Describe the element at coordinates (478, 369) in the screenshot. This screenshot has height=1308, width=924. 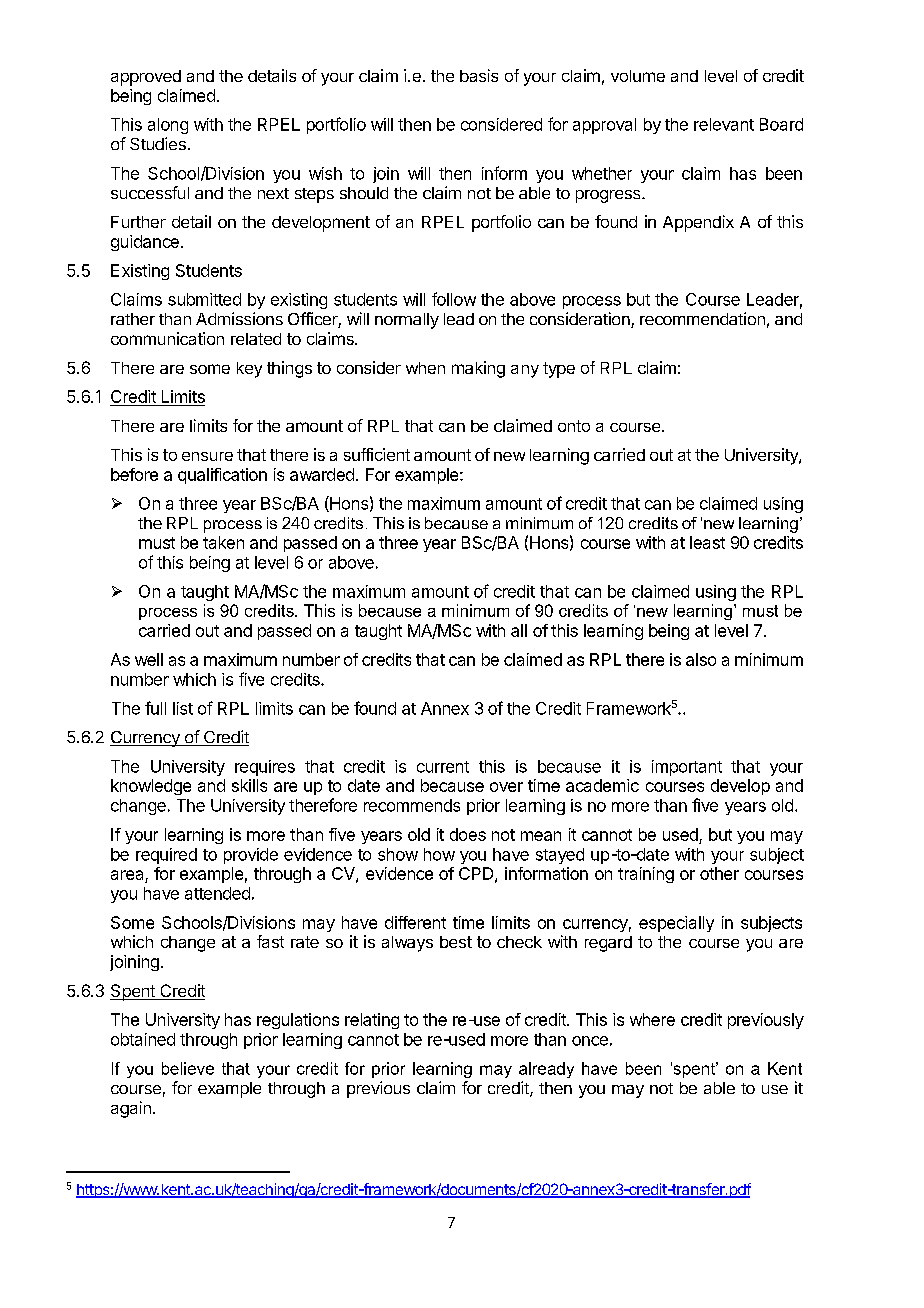
I see `making` at that location.
